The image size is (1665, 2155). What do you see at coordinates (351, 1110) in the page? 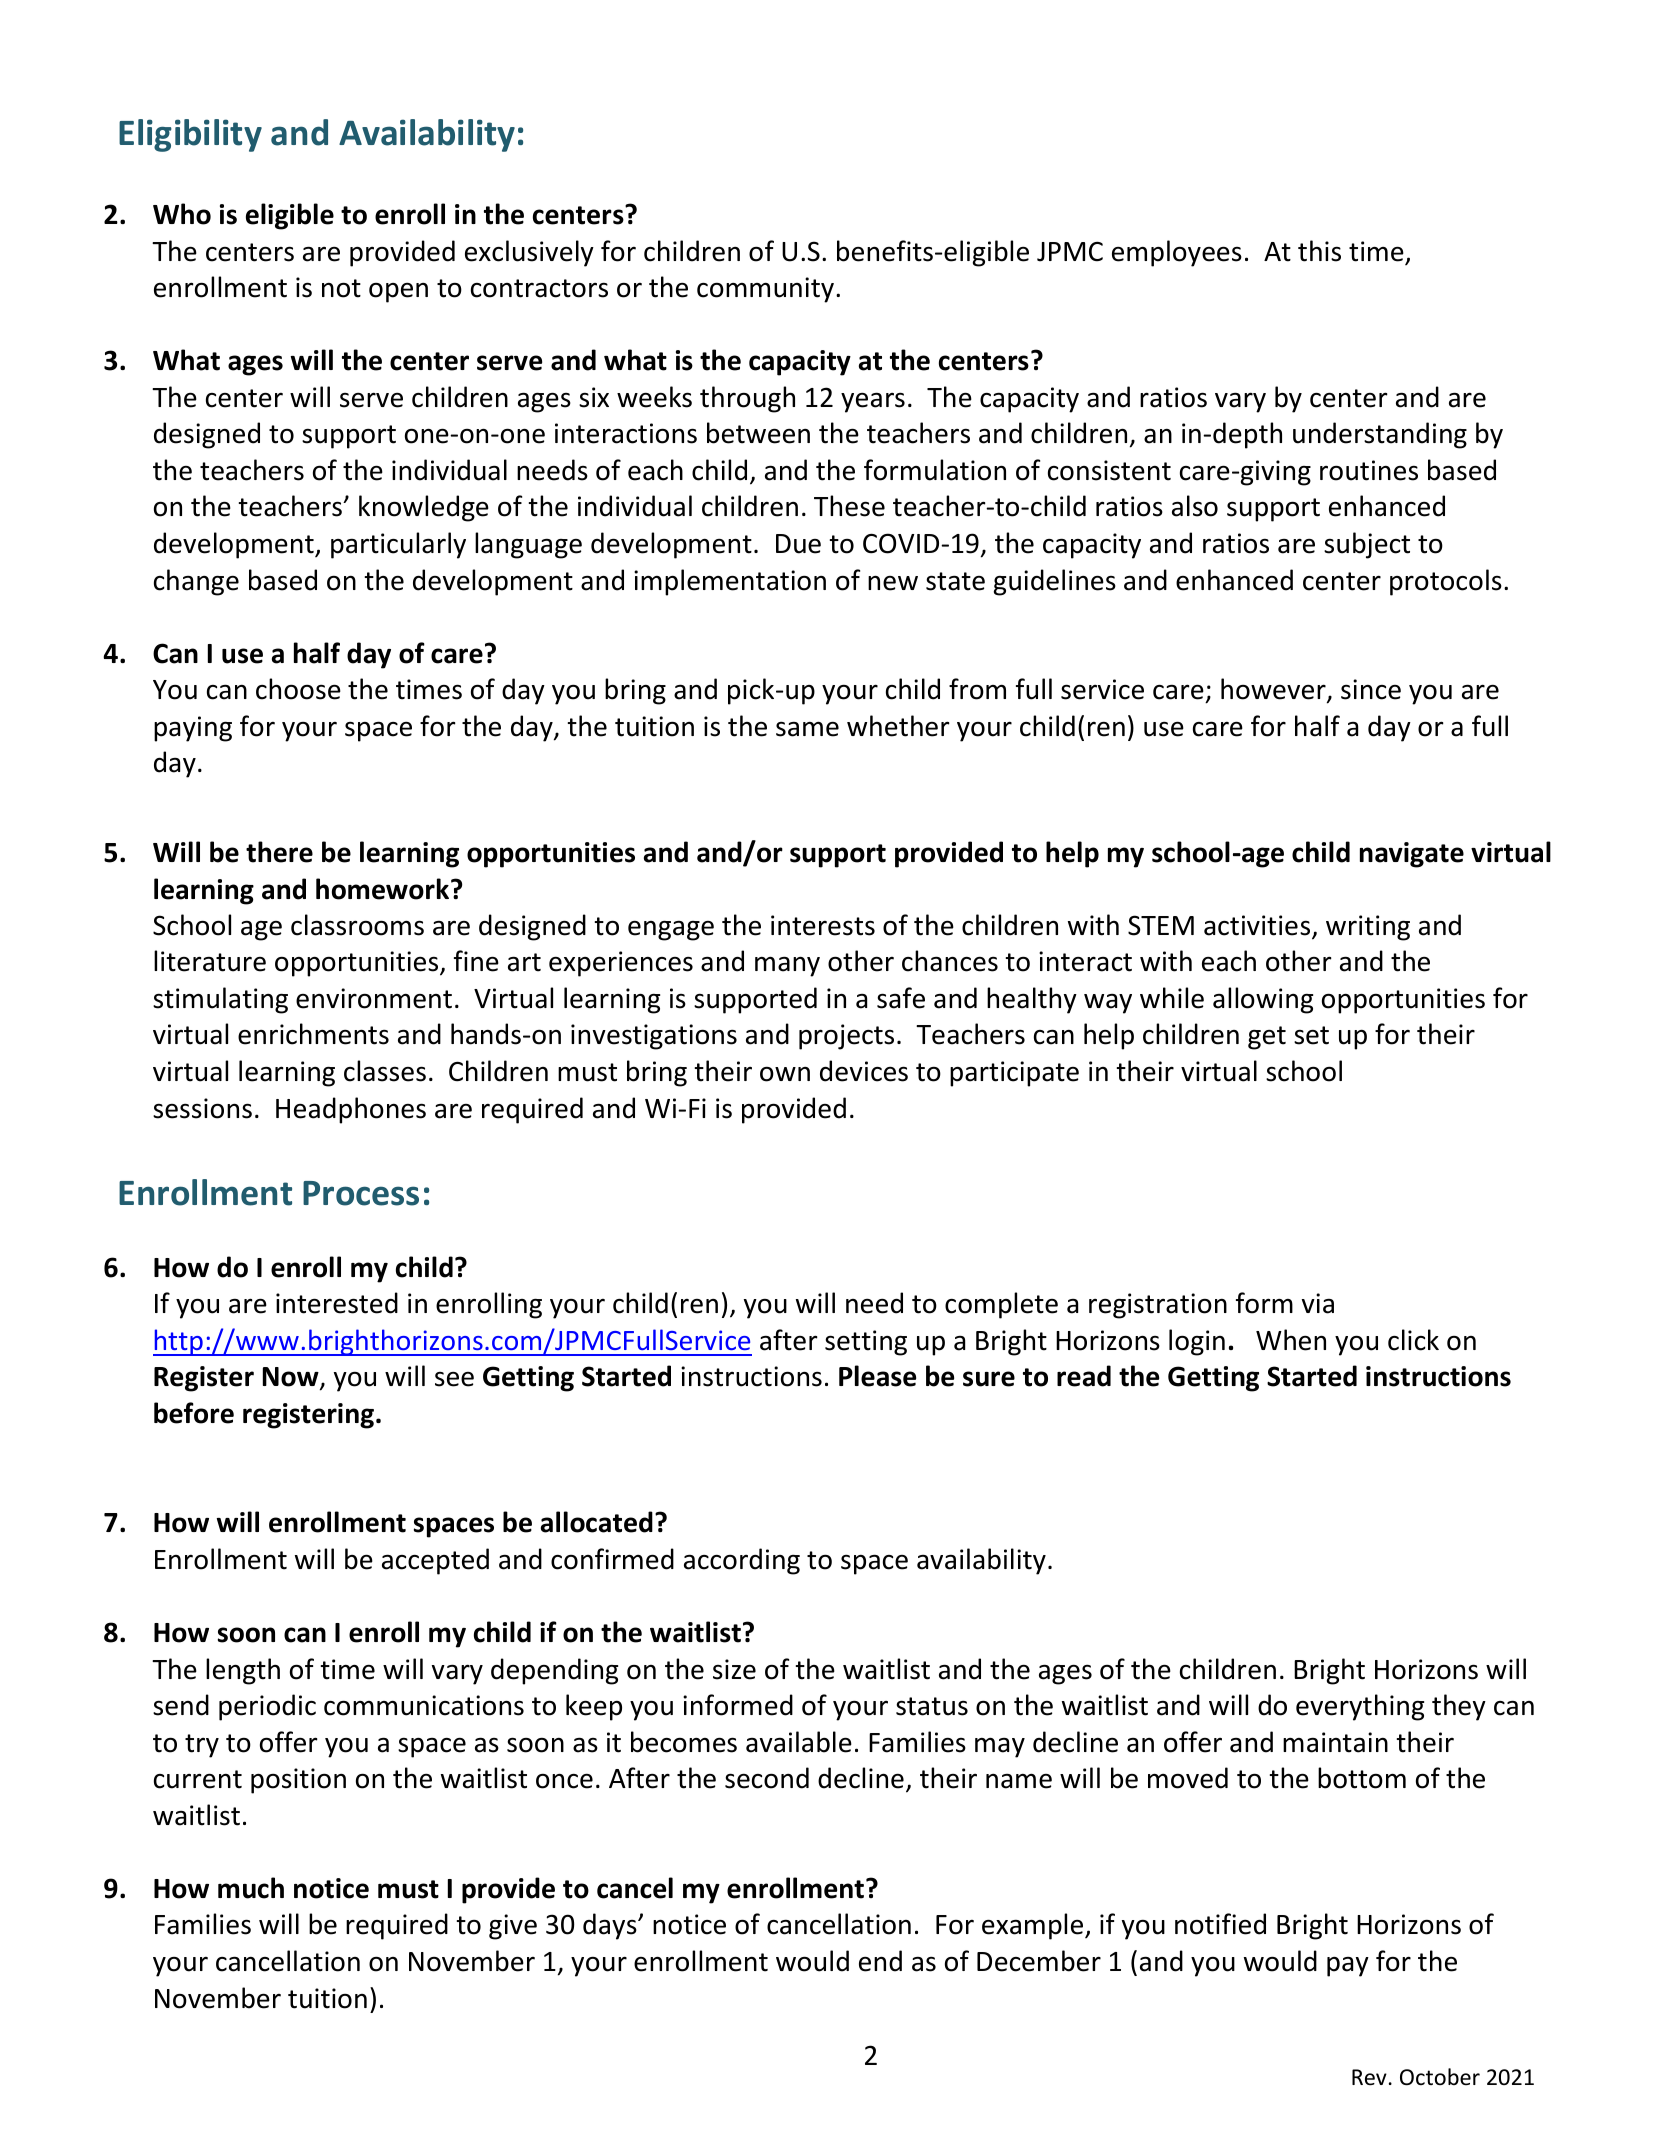
I see `Headphones` at bounding box center [351, 1110].
